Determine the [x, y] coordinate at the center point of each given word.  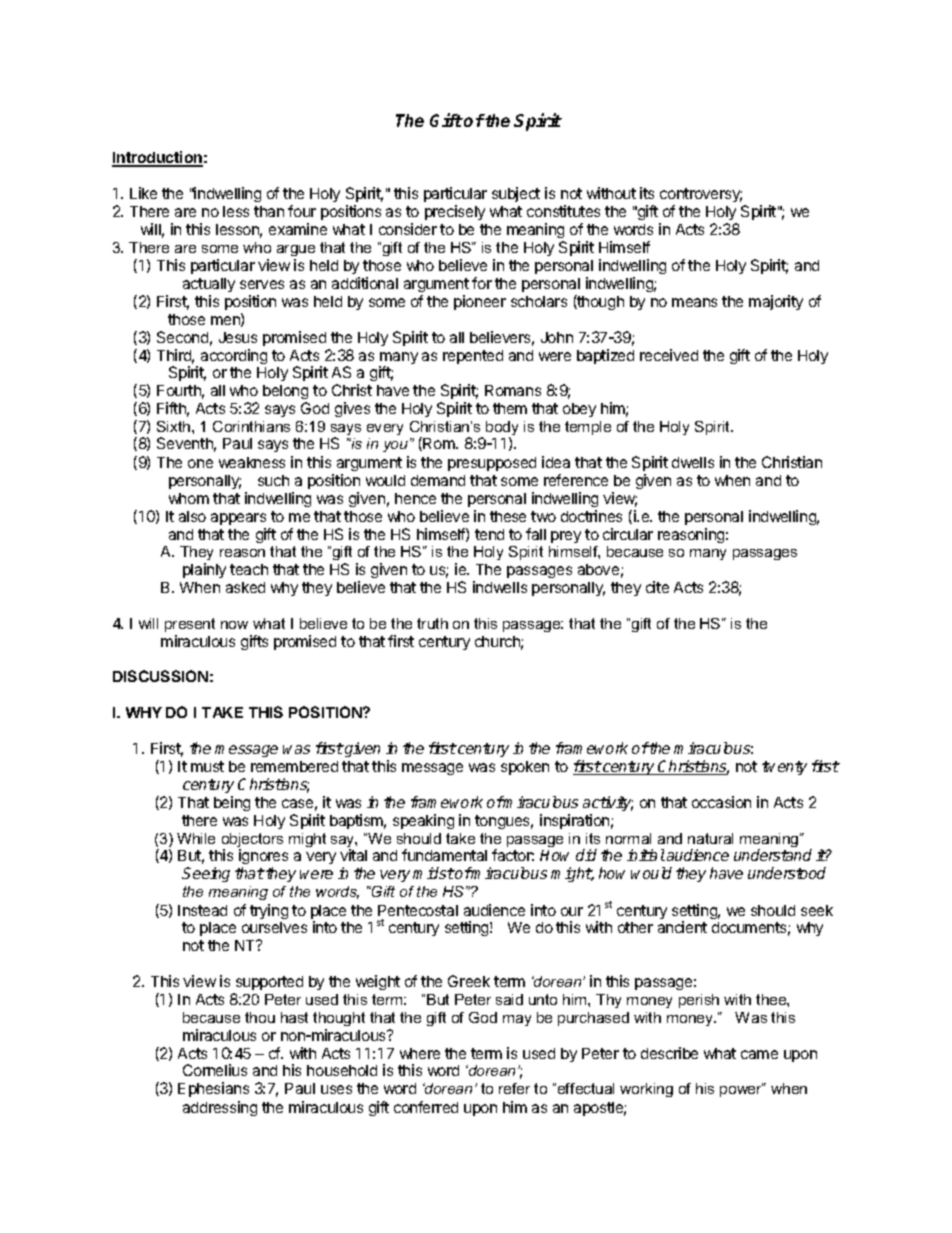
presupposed [492, 464]
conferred [426, 1107]
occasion [721, 802]
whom [189, 498]
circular [628, 534]
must [207, 766]
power [741, 1090]
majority [776, 302]
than [269, 211]
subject [516, 194]
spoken [525, 768]
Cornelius [215, 1070]
